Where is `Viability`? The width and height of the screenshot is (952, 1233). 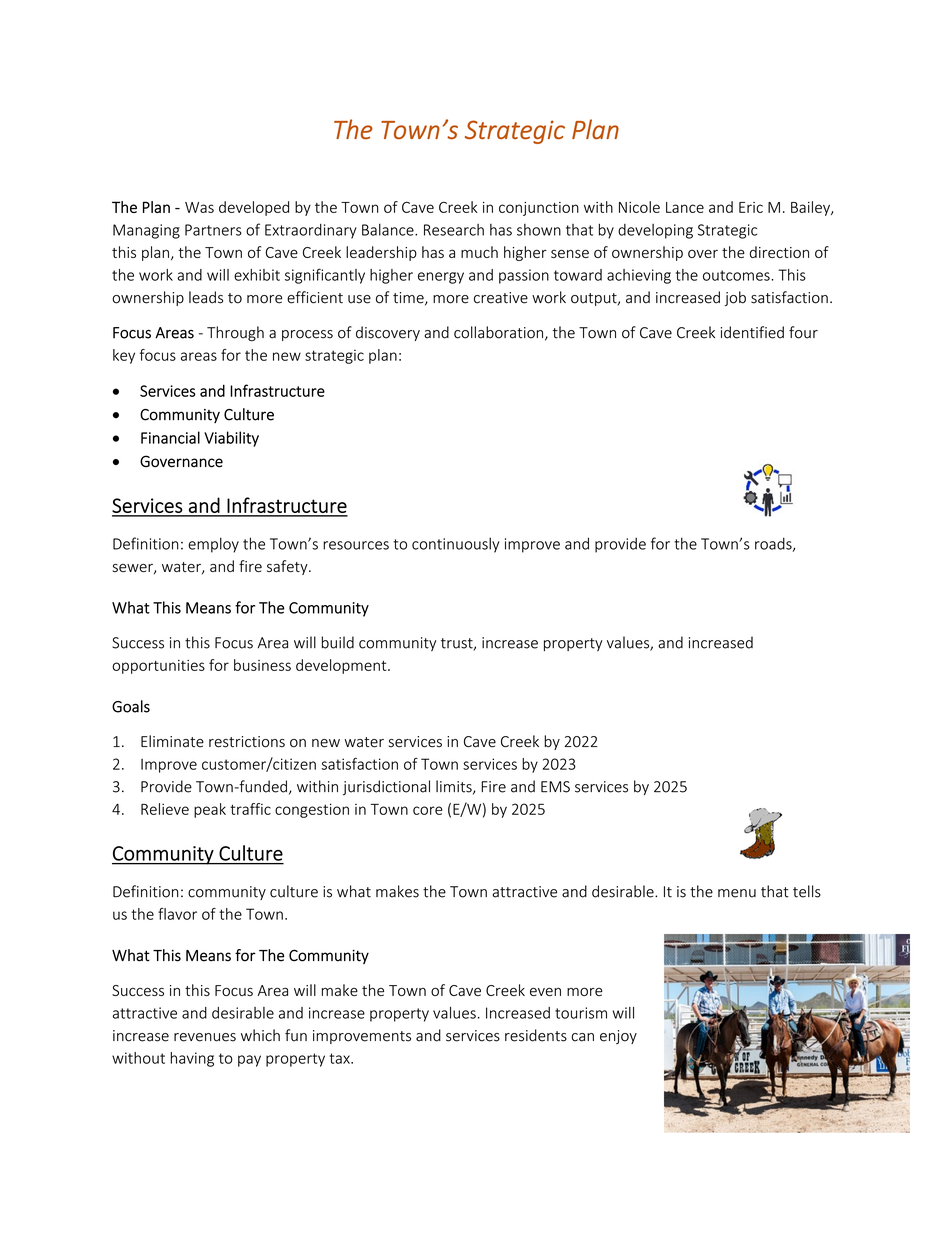
Viability is located at coordinates (231, 439).
